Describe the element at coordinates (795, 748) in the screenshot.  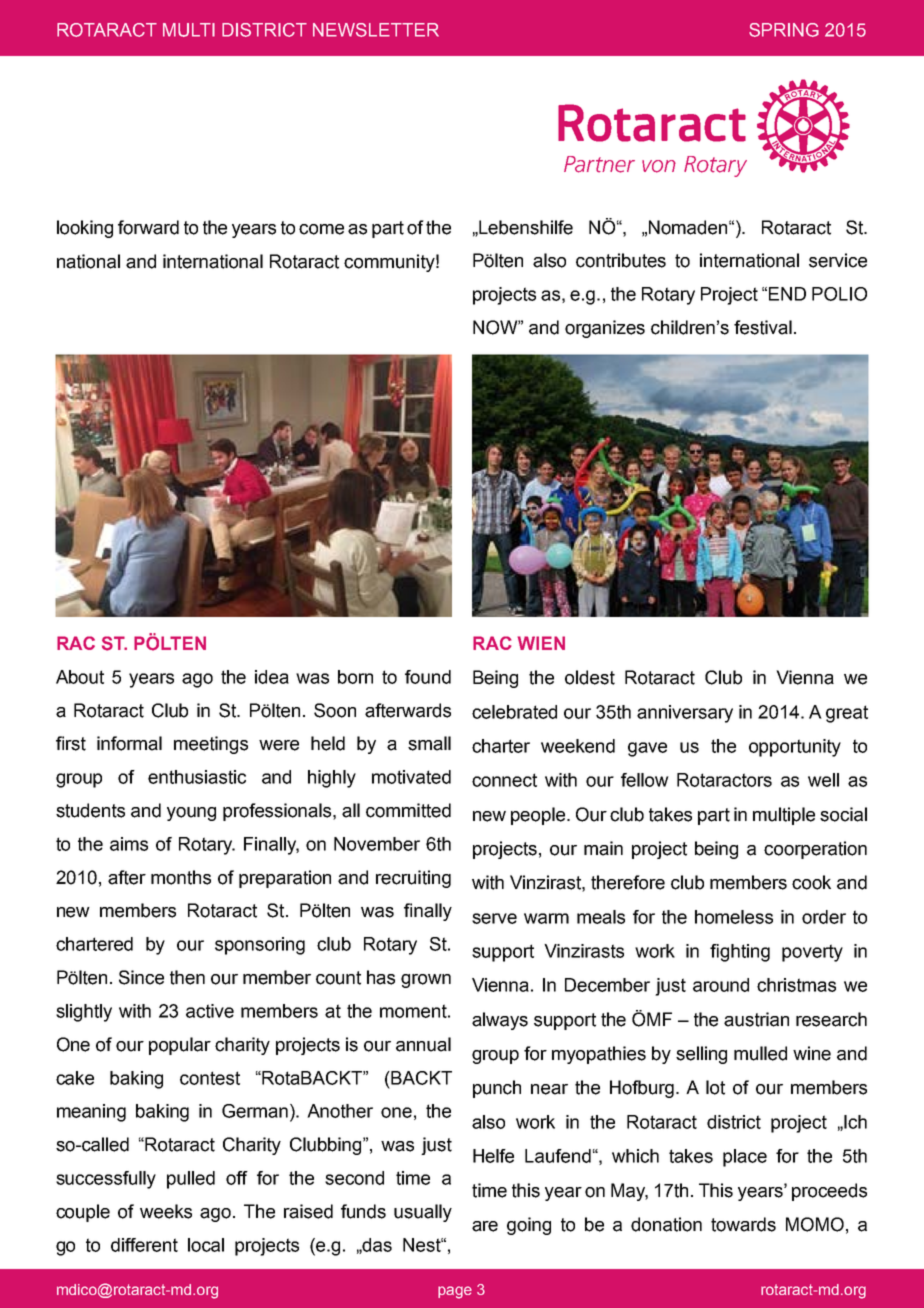
I see `opportunity` at that location.
